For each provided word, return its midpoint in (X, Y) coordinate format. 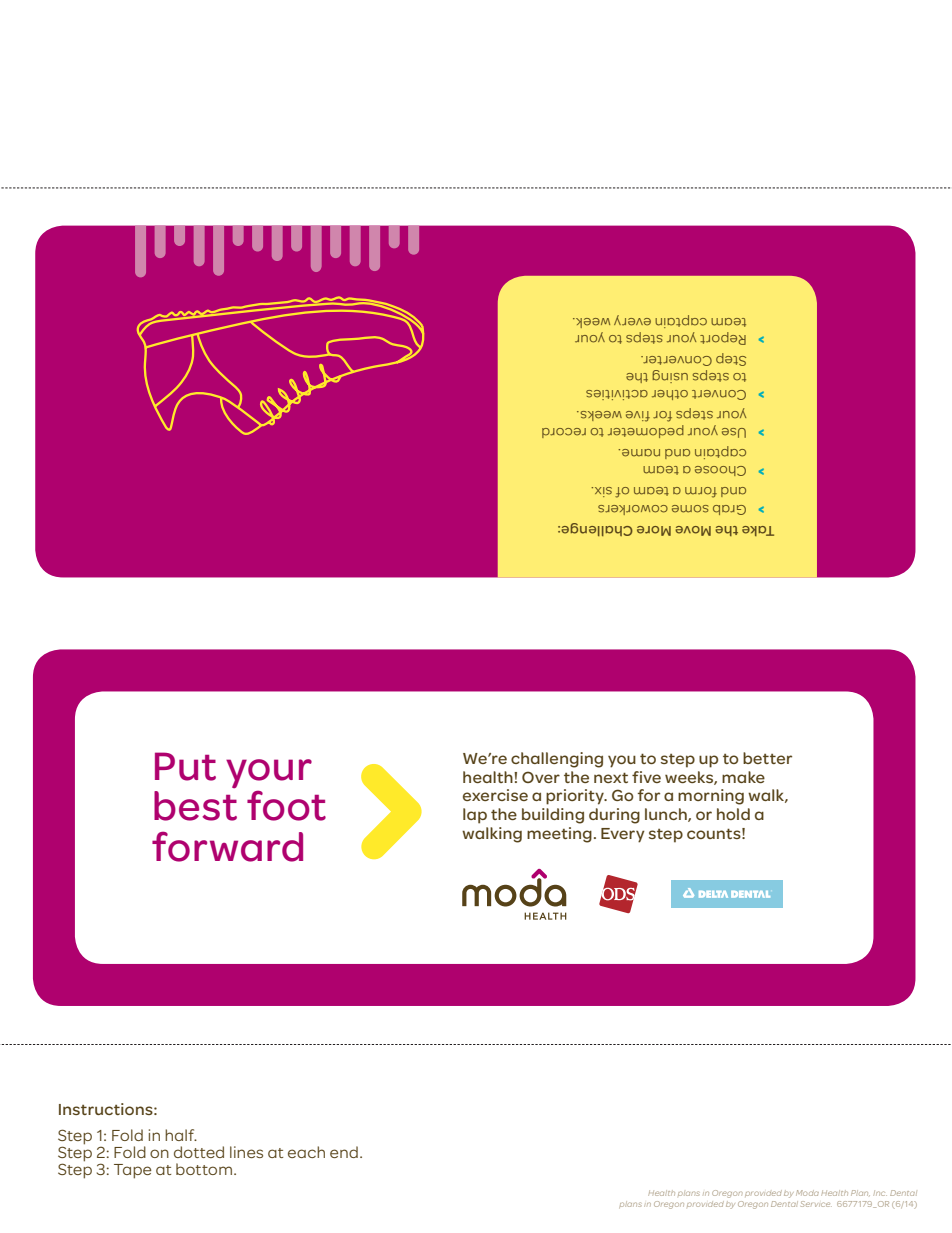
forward (227, 846)
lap (475, 816)
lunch (667, 815)
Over (541, 777)
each (306, 1152)
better (767, 758)
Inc (880, 1193)
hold (733, 814)
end (344, 1152)
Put (185, 766)
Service (816, 1204)
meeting (559, 835)
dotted (199, 1152)
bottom (204, 1169)
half (181, 1135)
